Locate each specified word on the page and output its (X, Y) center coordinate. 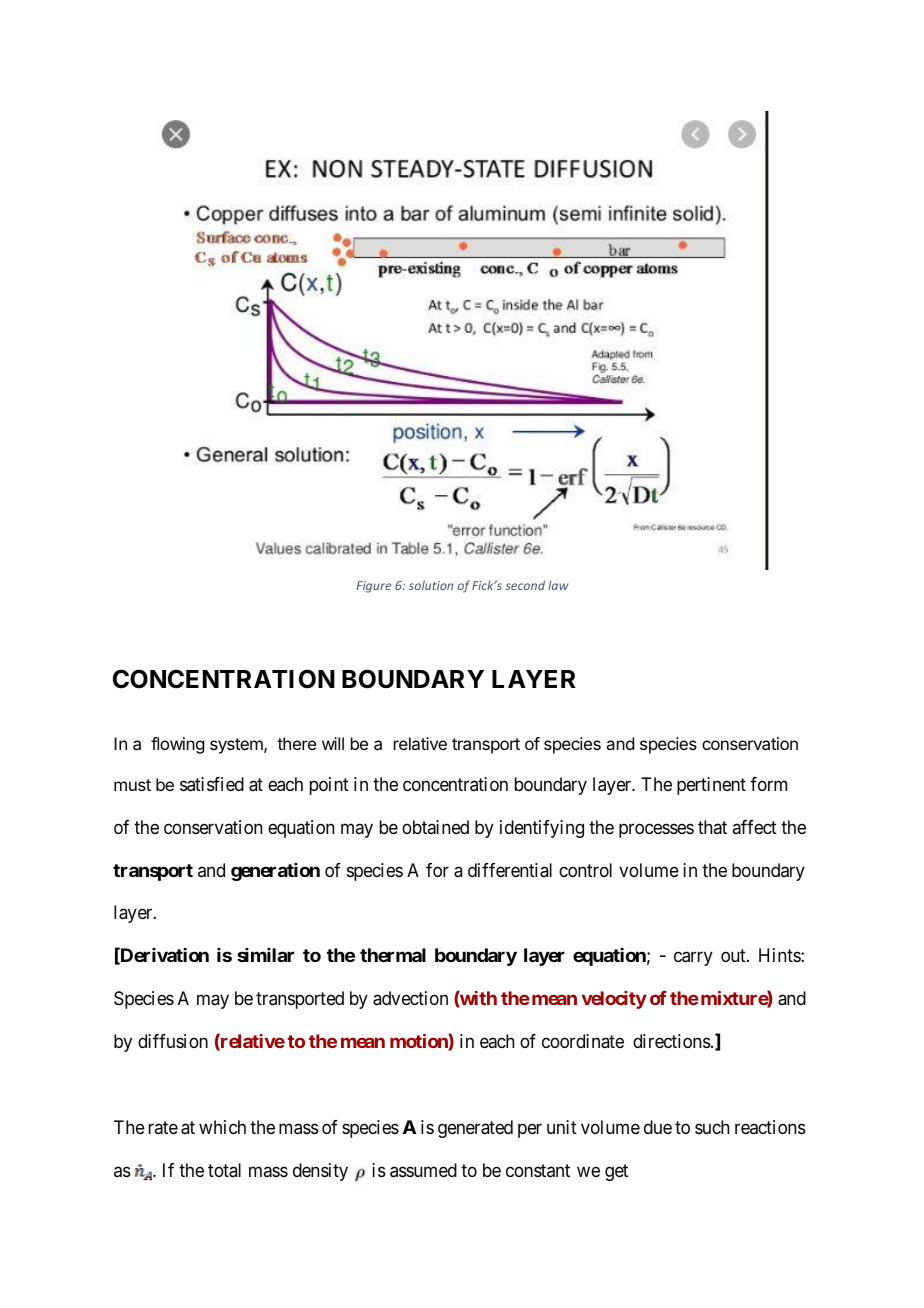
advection (410, 998)
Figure (373, 587)
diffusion (173, 1041)
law (558, 585)
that (712, 827)
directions (672, 1041)
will (333, 743)
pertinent (711, 786)
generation (275, 872)
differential (510, 870)
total (224, 1170)
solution (431, 585)
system (237, 746)
